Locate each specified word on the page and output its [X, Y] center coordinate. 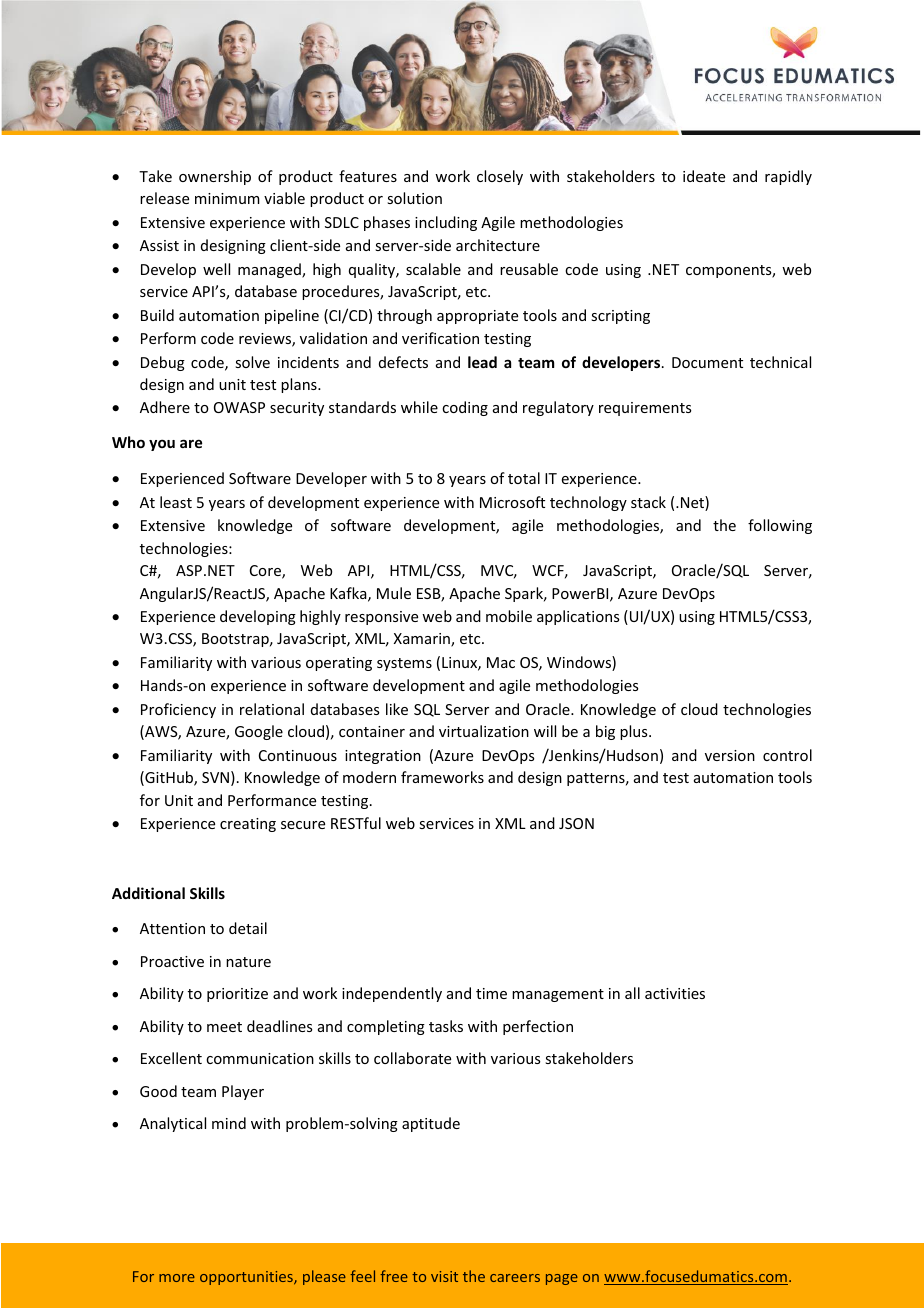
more [177, 1278]
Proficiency [178, 710]
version [730, 755]
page [562, 1279]
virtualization [484, 731]
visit [444, 1276]
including [446, 223]
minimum [227, 198]
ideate [704, 176]
